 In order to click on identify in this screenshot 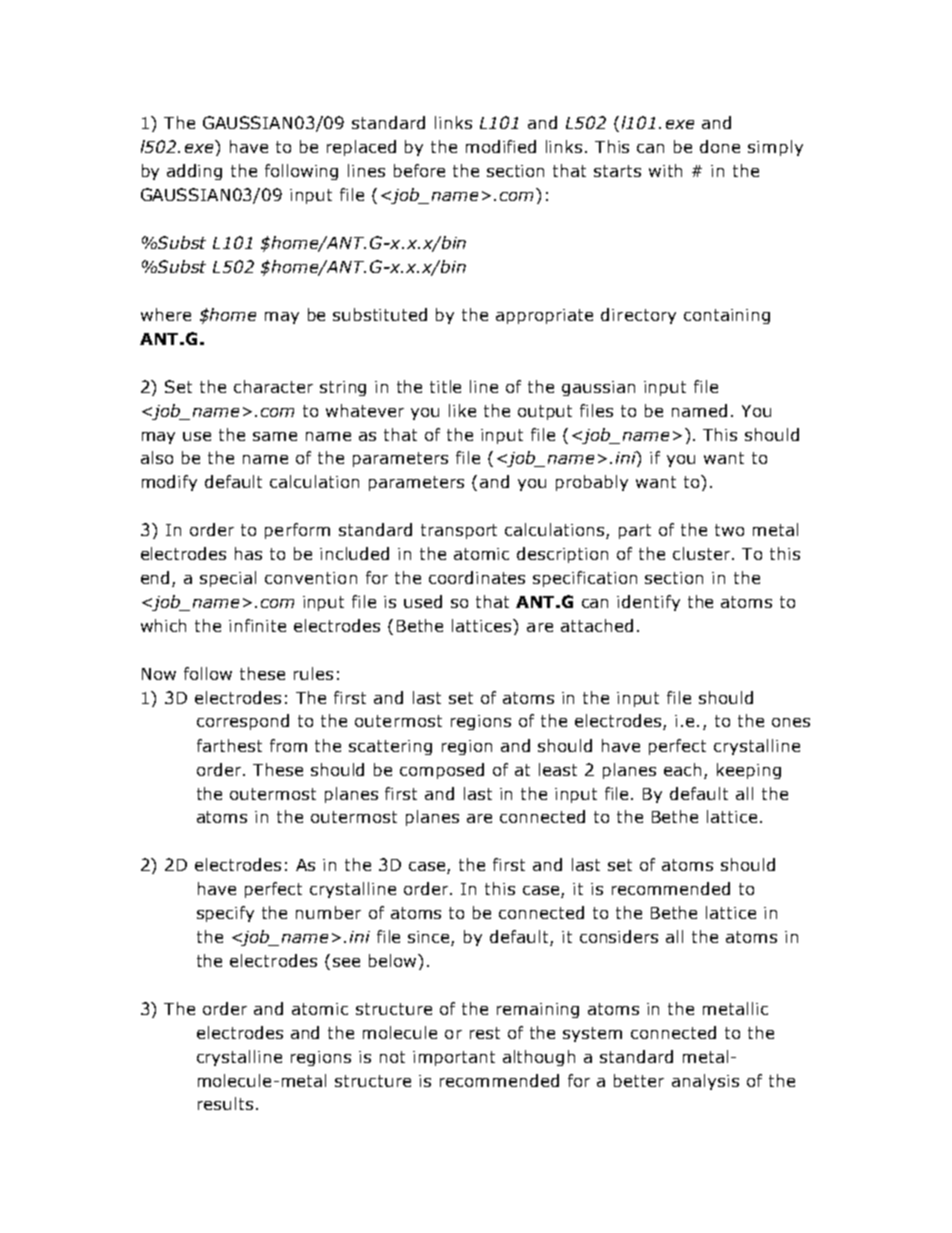, I will do `click(648, 603)`.
